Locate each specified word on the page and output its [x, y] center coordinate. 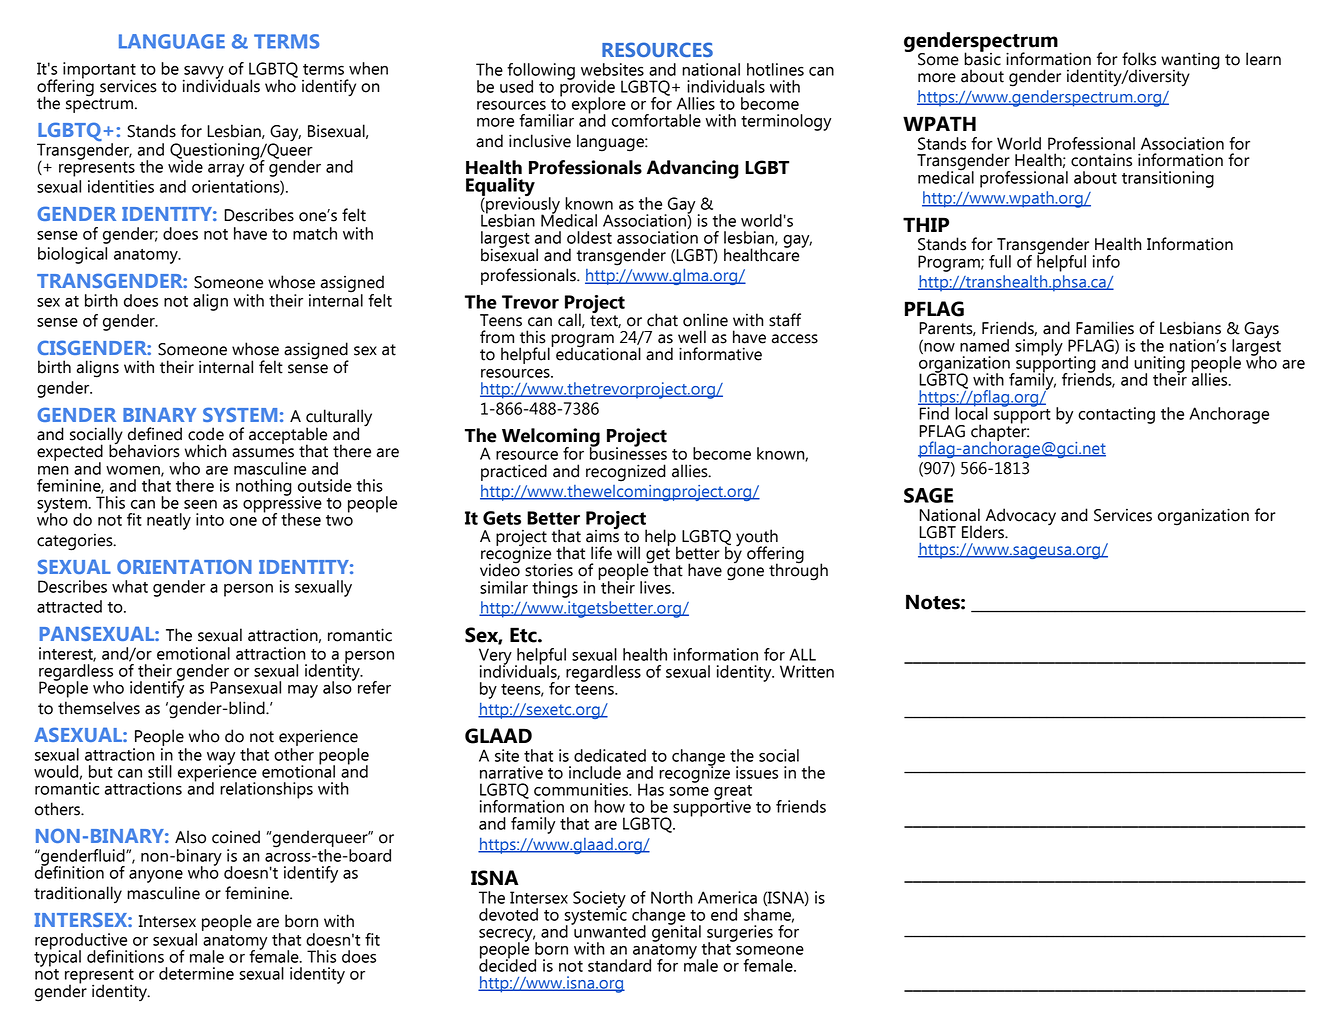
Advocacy [1021, 517]
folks [1139, 59]
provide [587, 88]
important [99, 71]
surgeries [740, 934]
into [210, 519]
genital [676, 932]
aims [602, 535]
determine [196, 973]
